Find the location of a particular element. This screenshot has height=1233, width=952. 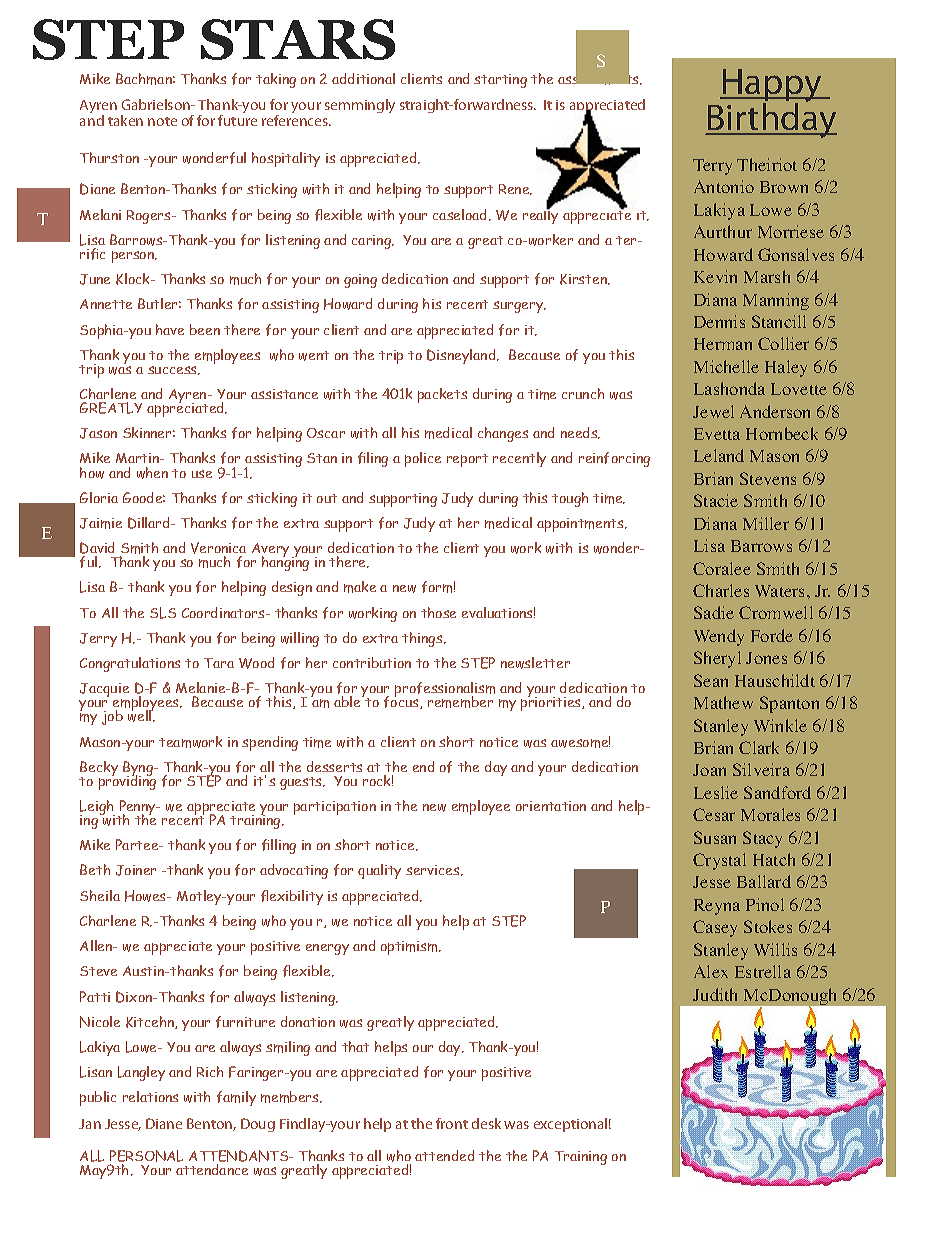

Joiner is located at coordinates (136, 870).
